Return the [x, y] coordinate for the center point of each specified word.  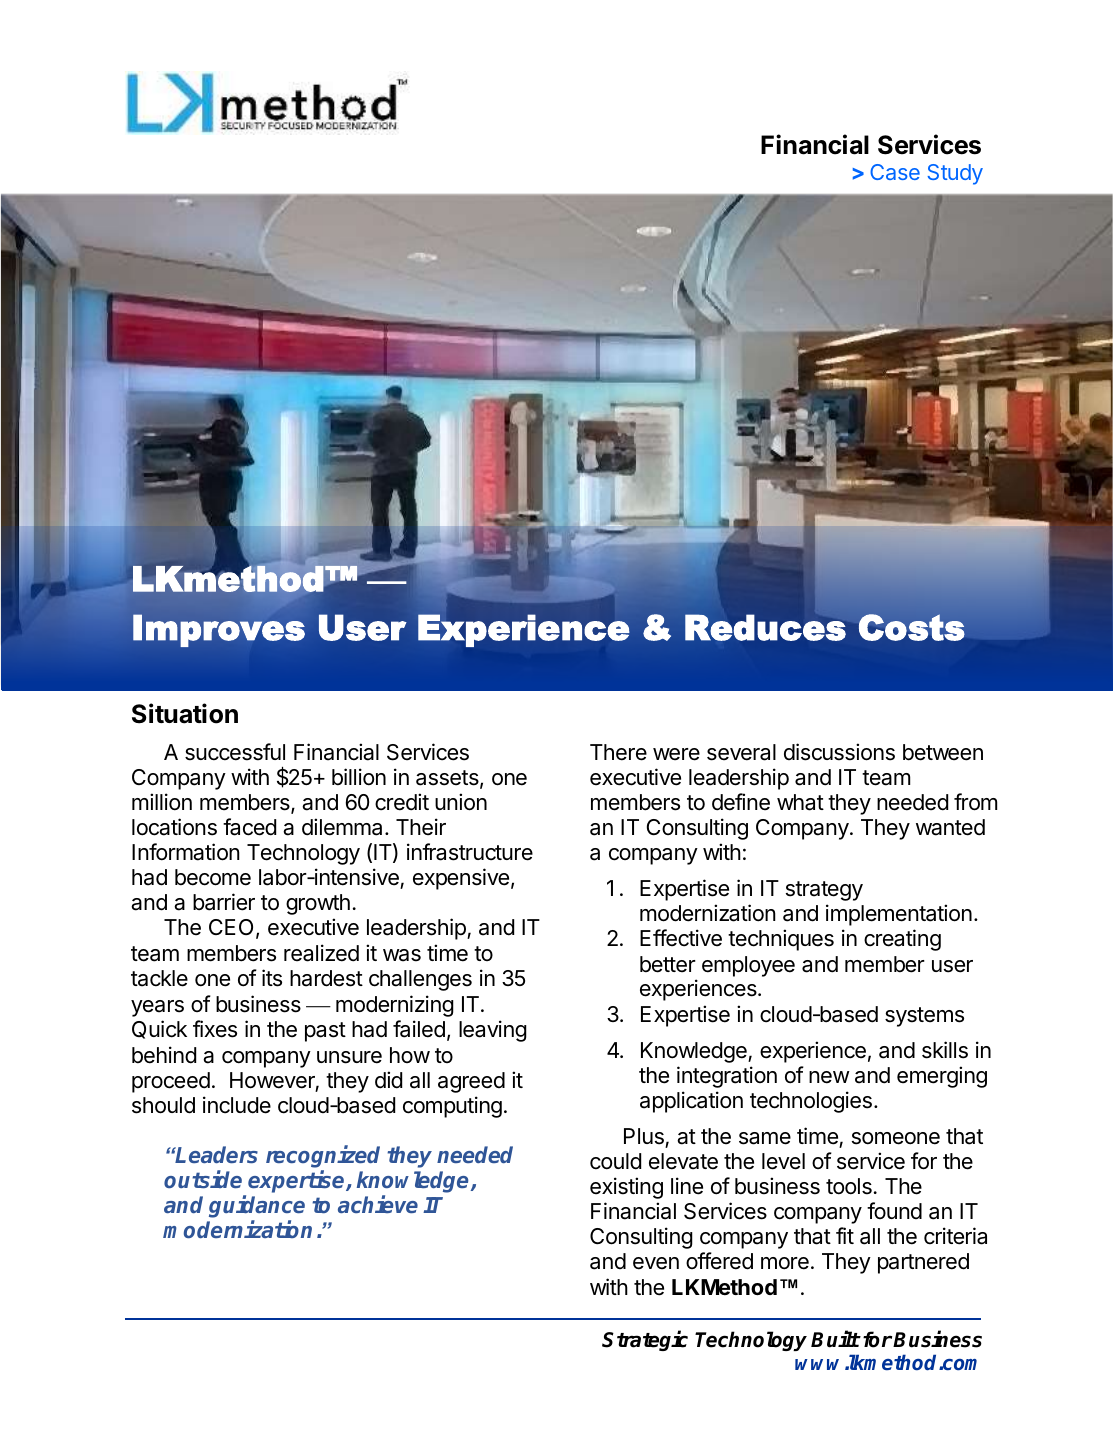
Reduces [765, 627]
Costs [912, 627]
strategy [824, 891]
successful [235, 752]
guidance [257, 1208]
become [213, 877]
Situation [185, 713]
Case [895, 172]
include [237, 1105]
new [829, 1077]
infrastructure [470, 852]
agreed [471, 1082]
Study [955, 174]
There [618, 752]
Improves [219, 630]
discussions [839, 752]
